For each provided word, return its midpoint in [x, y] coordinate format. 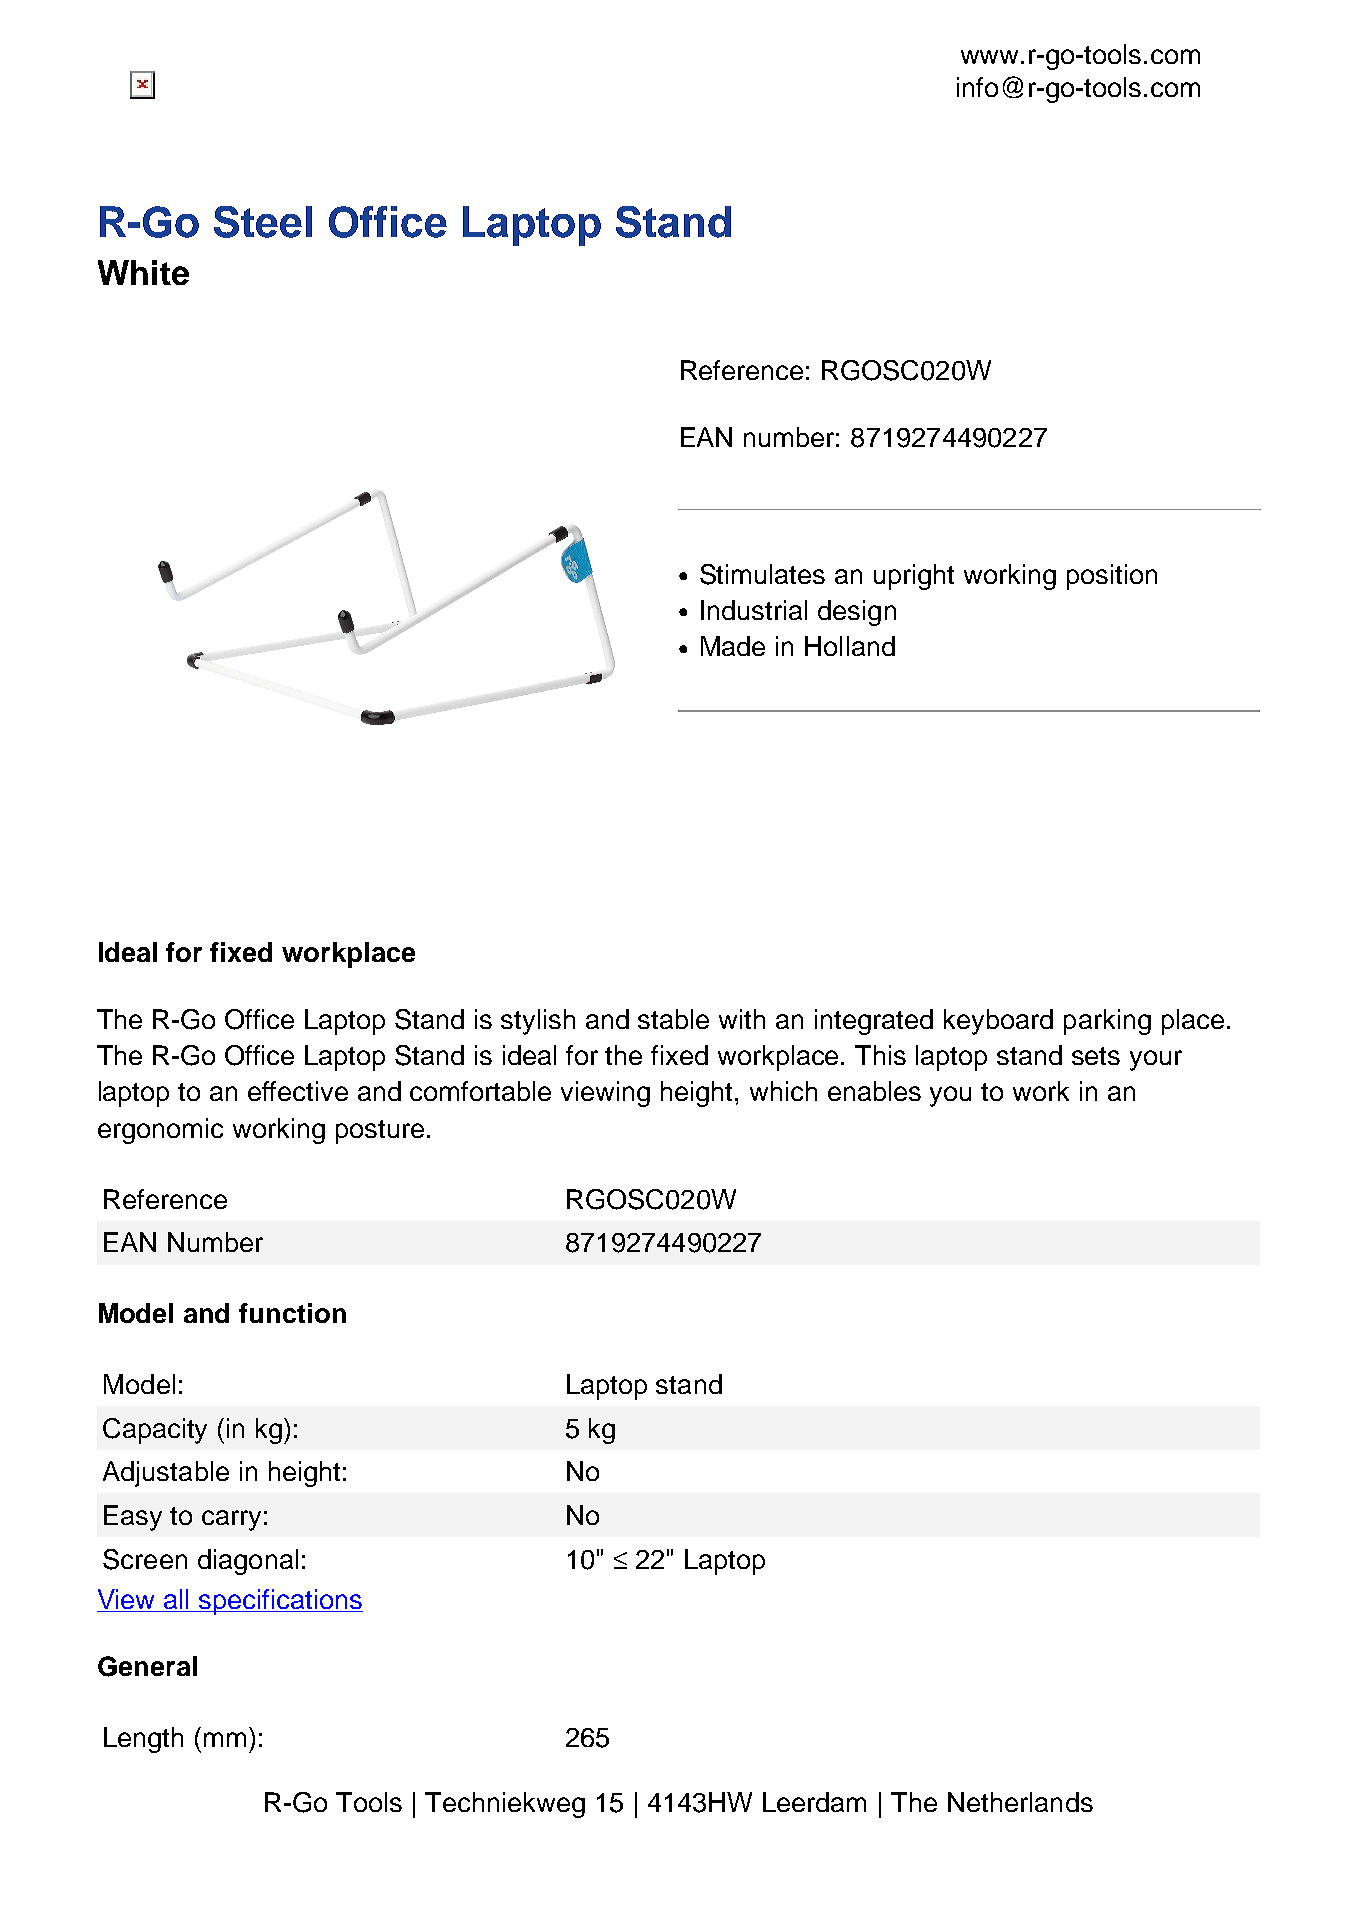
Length [143, 1740]
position [1112, 577]
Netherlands [1020, 1802]
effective [298, 1091]
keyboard [998, 1022]
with [742, 1019]
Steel [263, 222]
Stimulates [762, 574]
